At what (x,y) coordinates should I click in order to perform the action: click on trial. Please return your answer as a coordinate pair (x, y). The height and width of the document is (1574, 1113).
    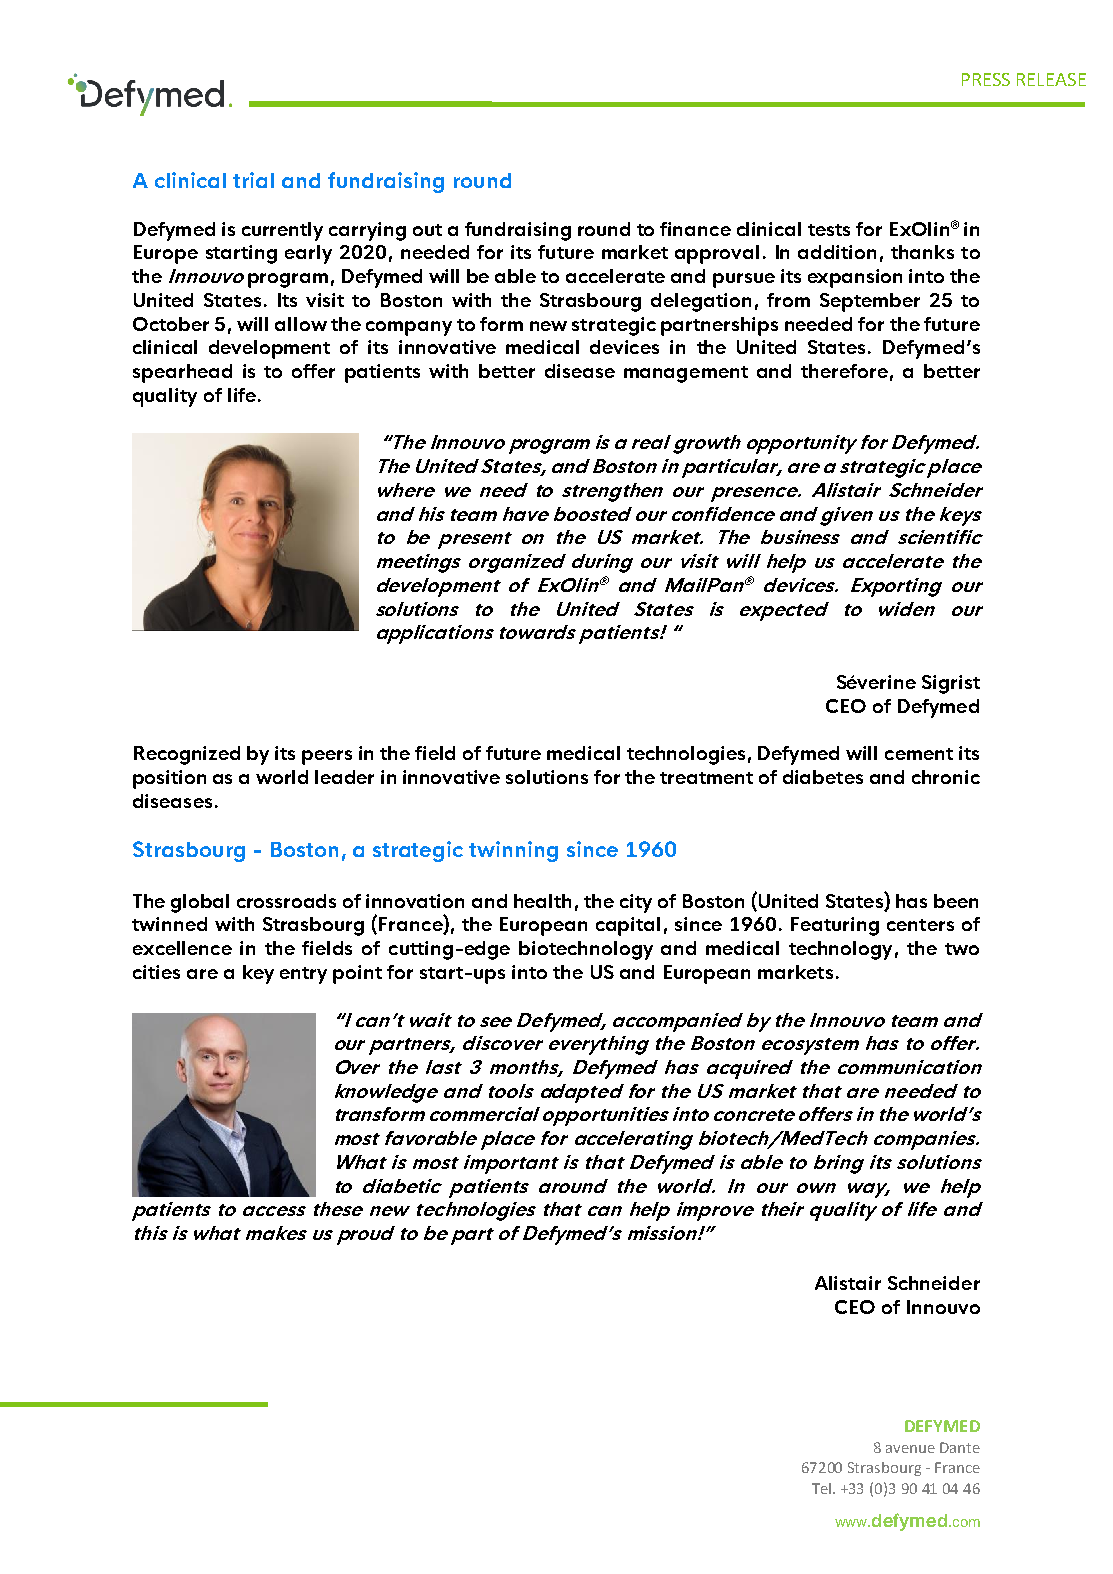
    Looking at the image, I should click on (253, 180).
